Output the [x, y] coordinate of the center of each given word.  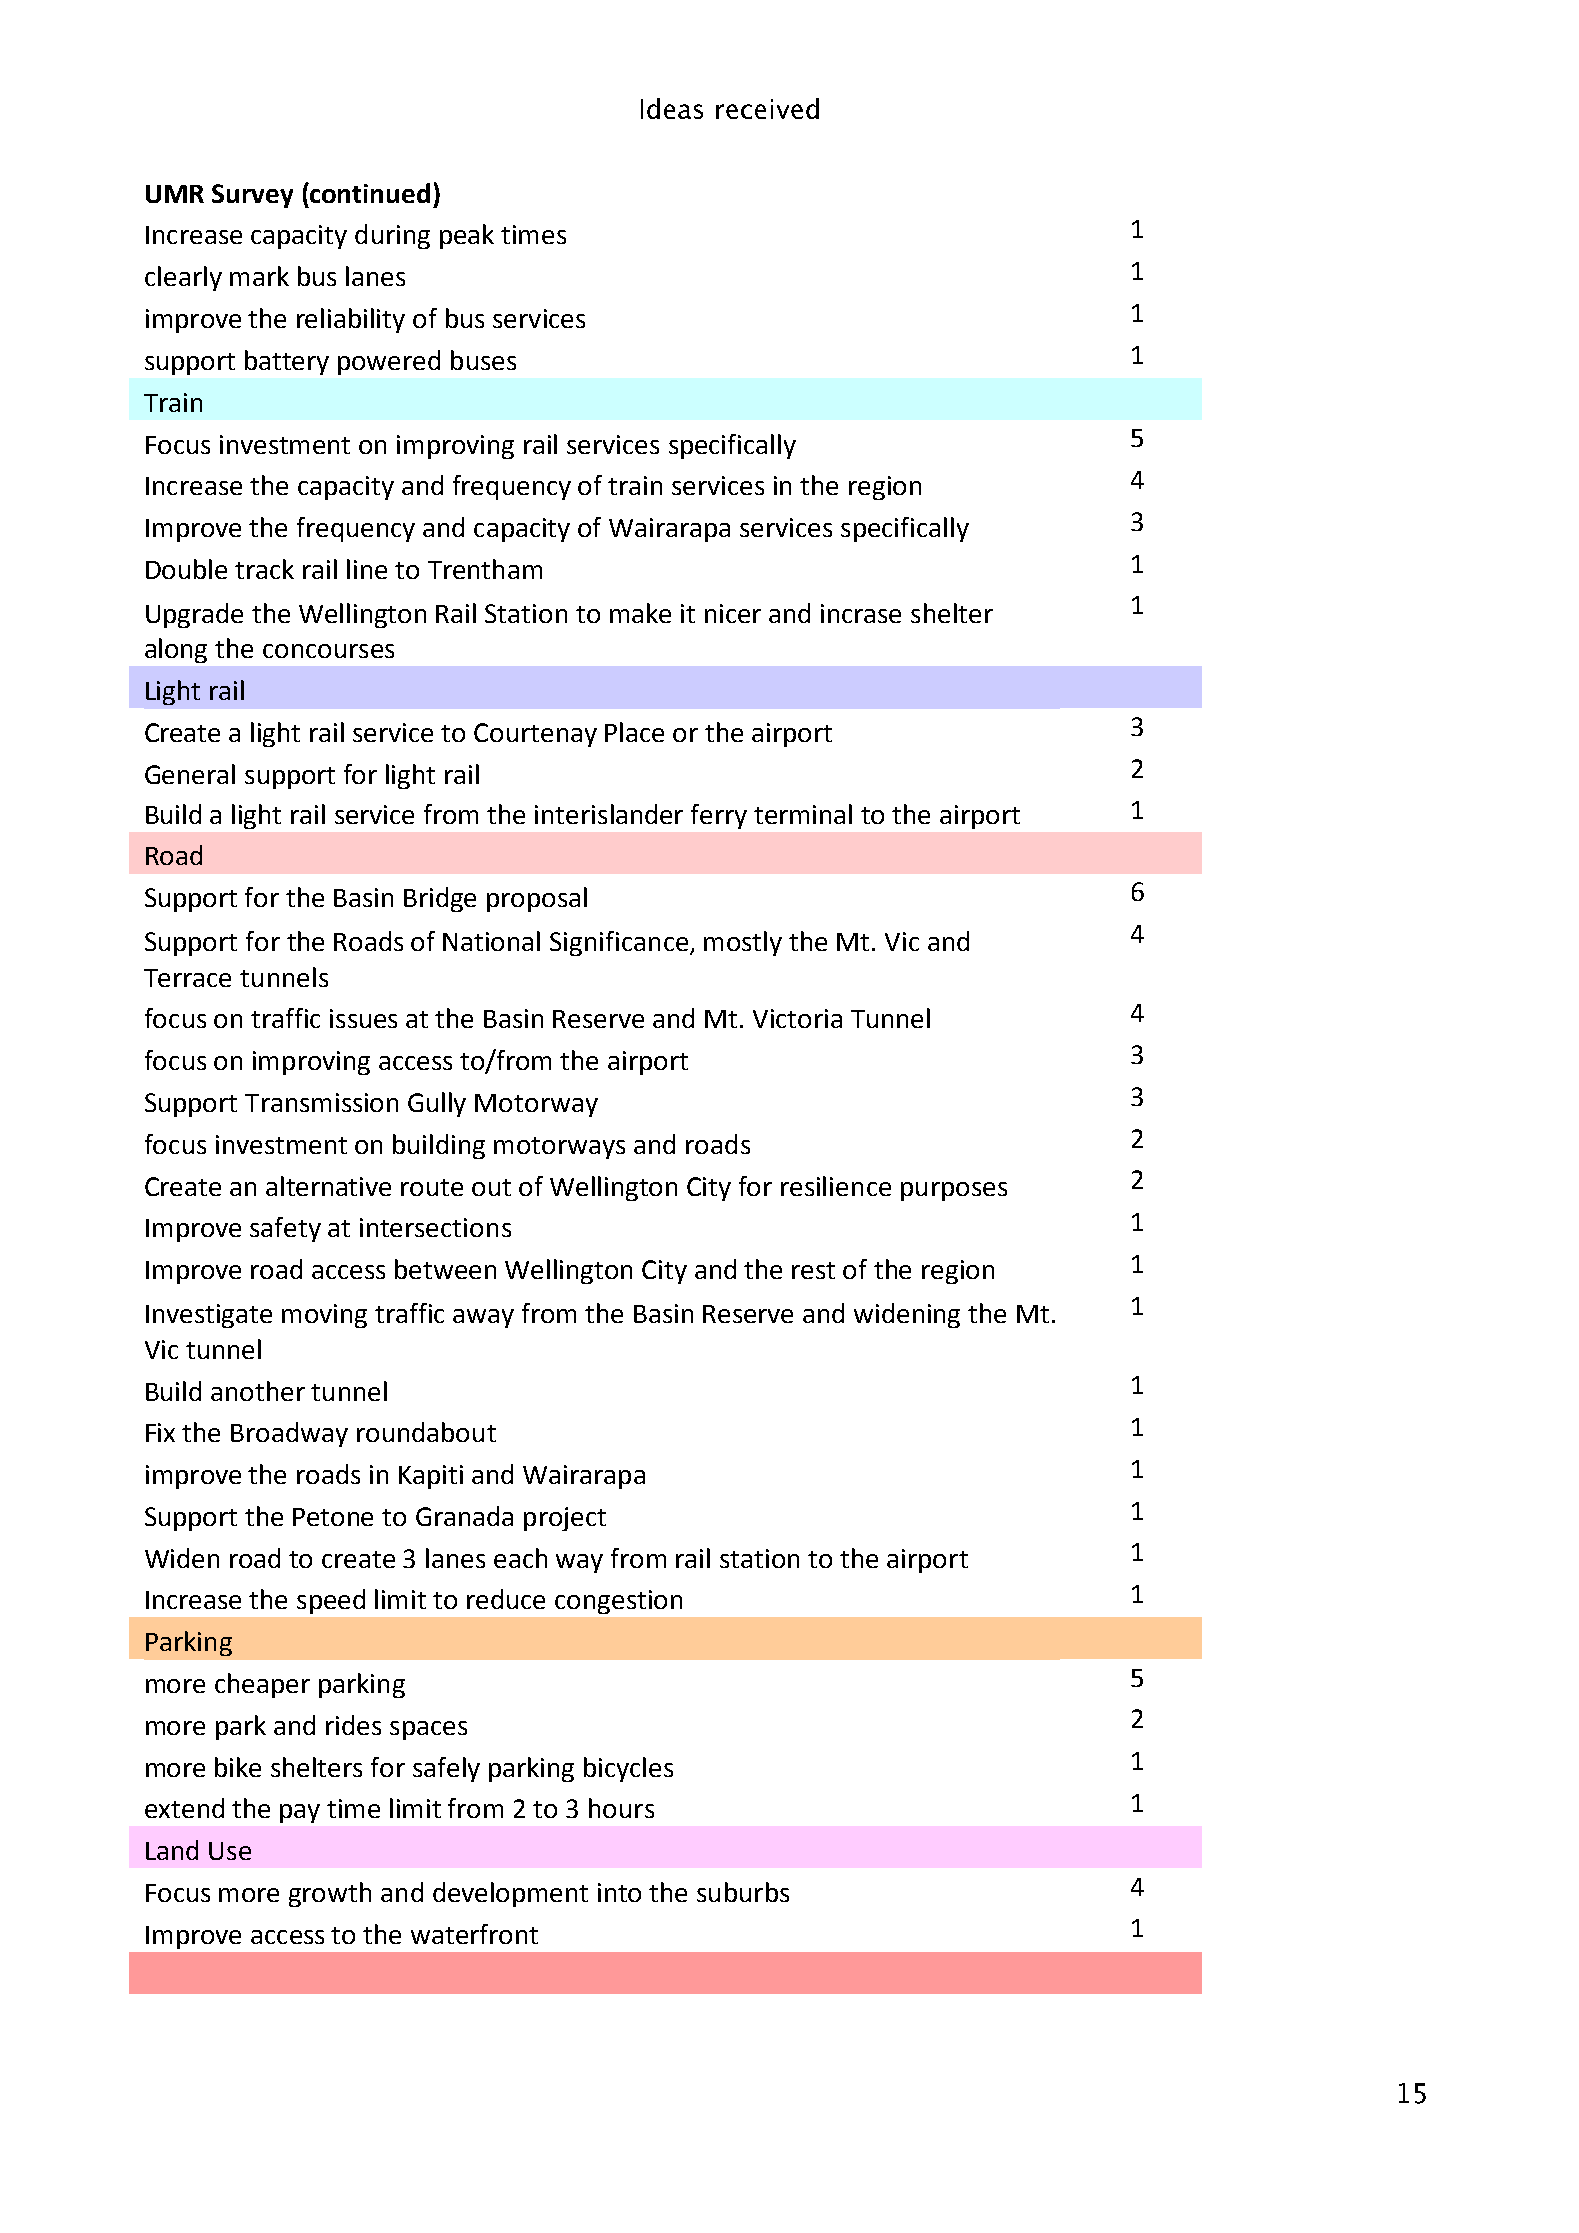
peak [467, 236]
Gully [437, 1104]
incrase [861, 613]
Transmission [321, 1102]
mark [259, 276]
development [510, 1894]
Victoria [797, 1018]
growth [330, 1894]
